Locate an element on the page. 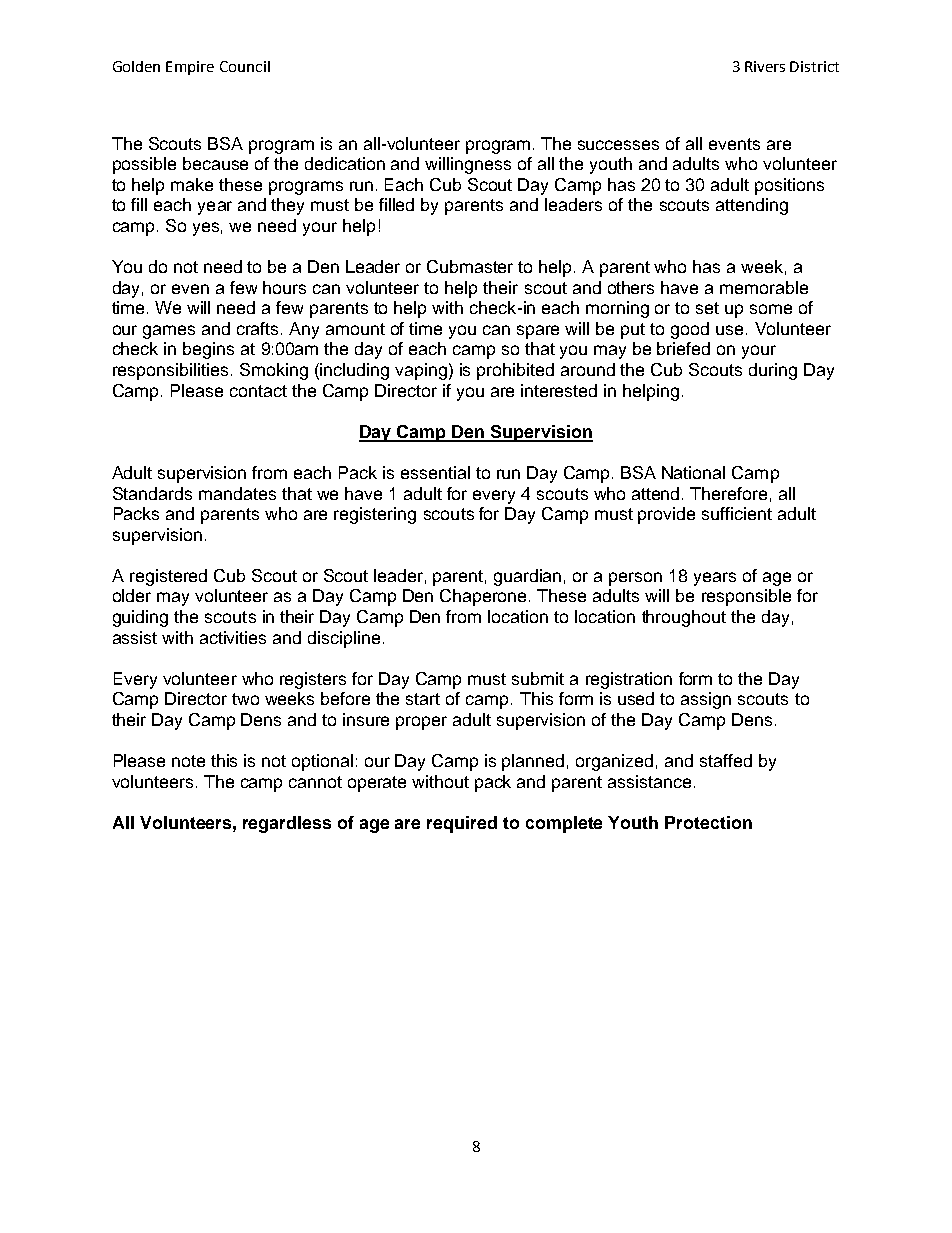  required is located at coordinates (462, 824).
